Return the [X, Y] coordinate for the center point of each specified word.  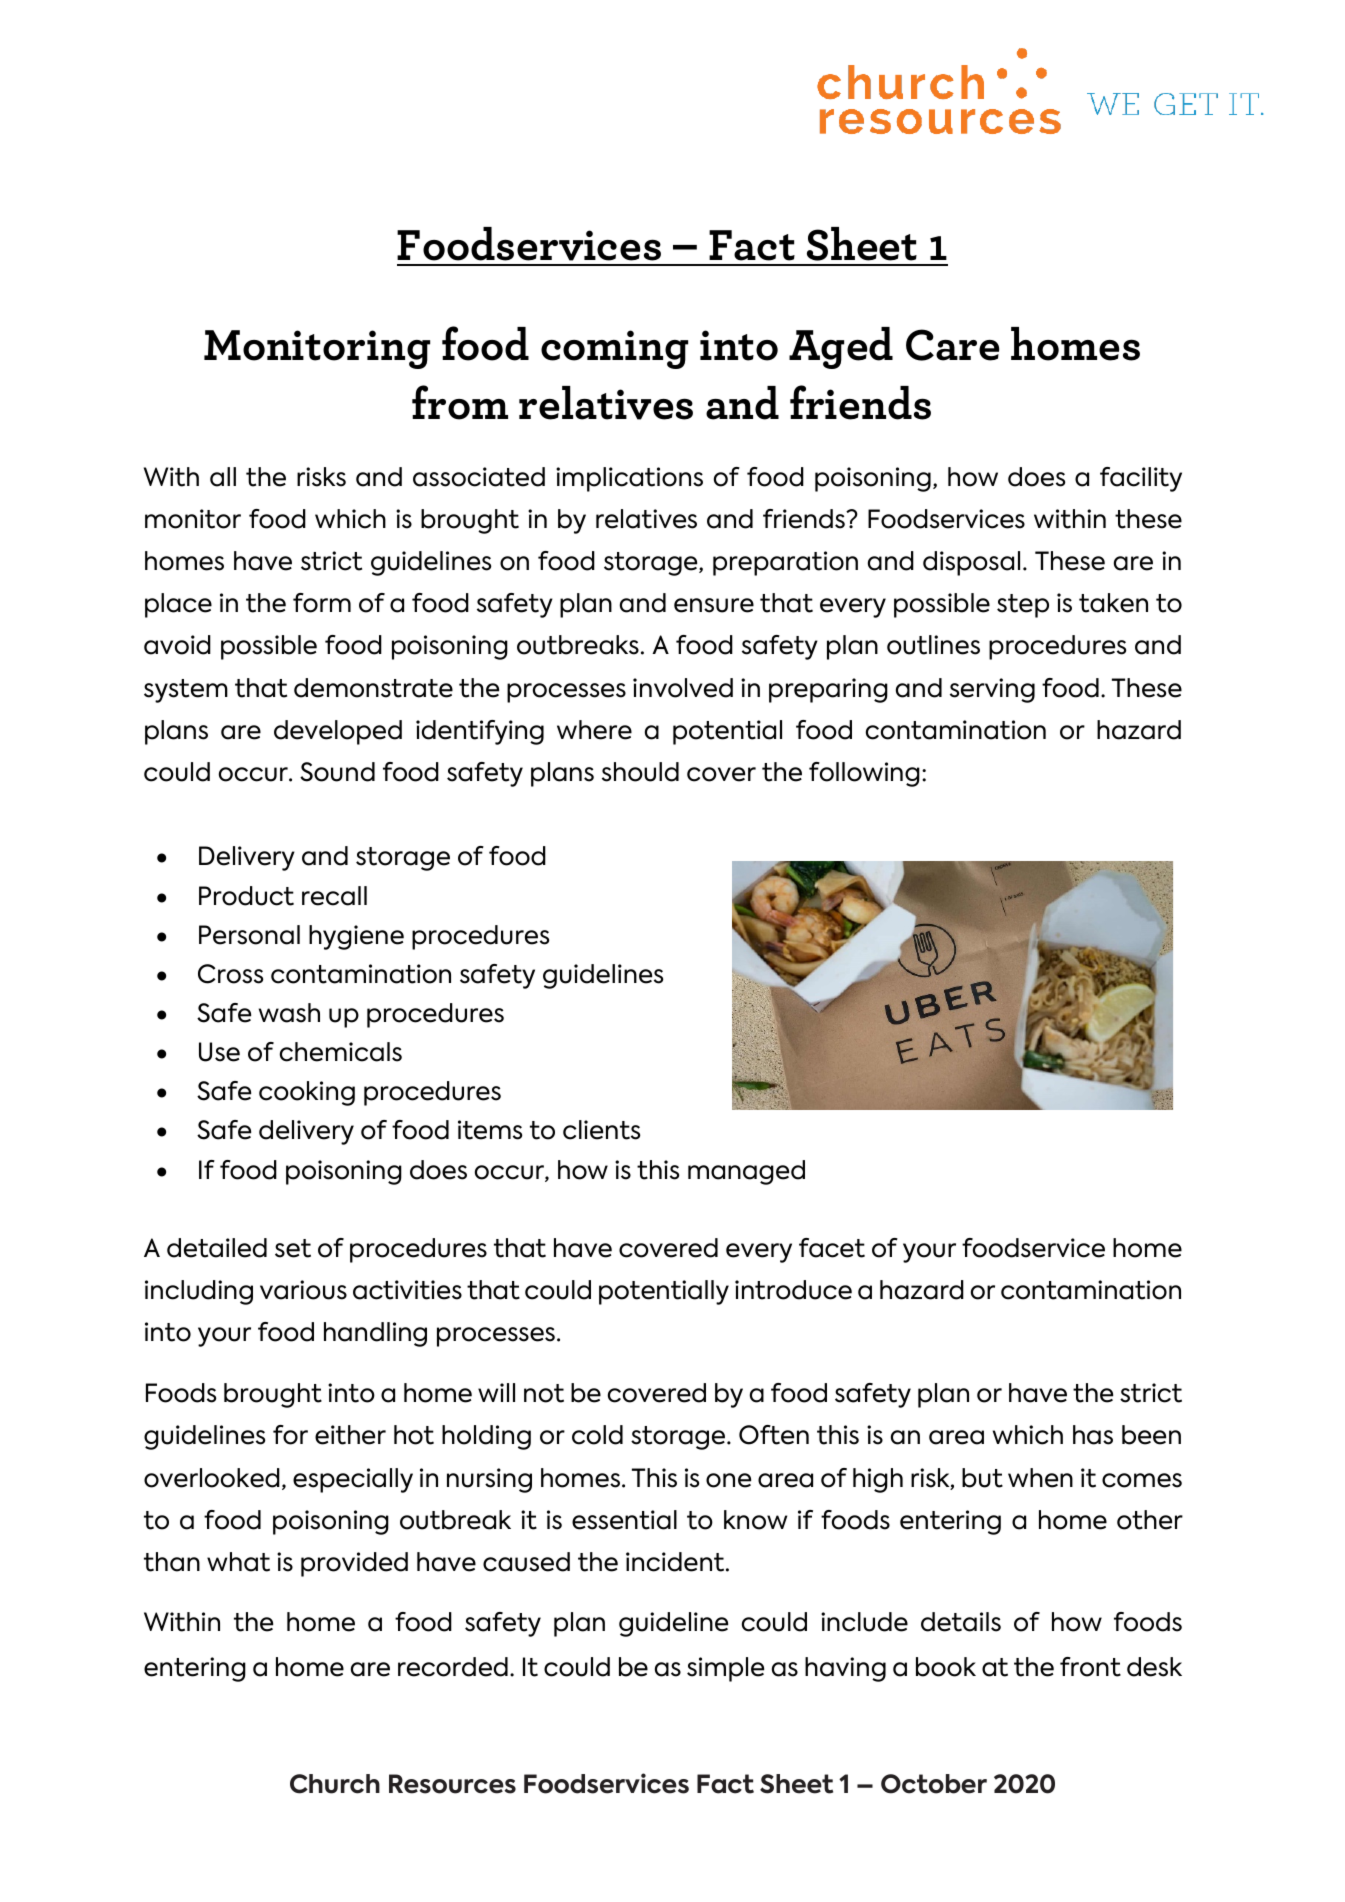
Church [335, 1784]
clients [601, 1130]
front [1090, 1667]
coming [614, 349]
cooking [307, 1093]
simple [725, 1669]
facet [832, 1248]
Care [953, 345]
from [460, 402]
